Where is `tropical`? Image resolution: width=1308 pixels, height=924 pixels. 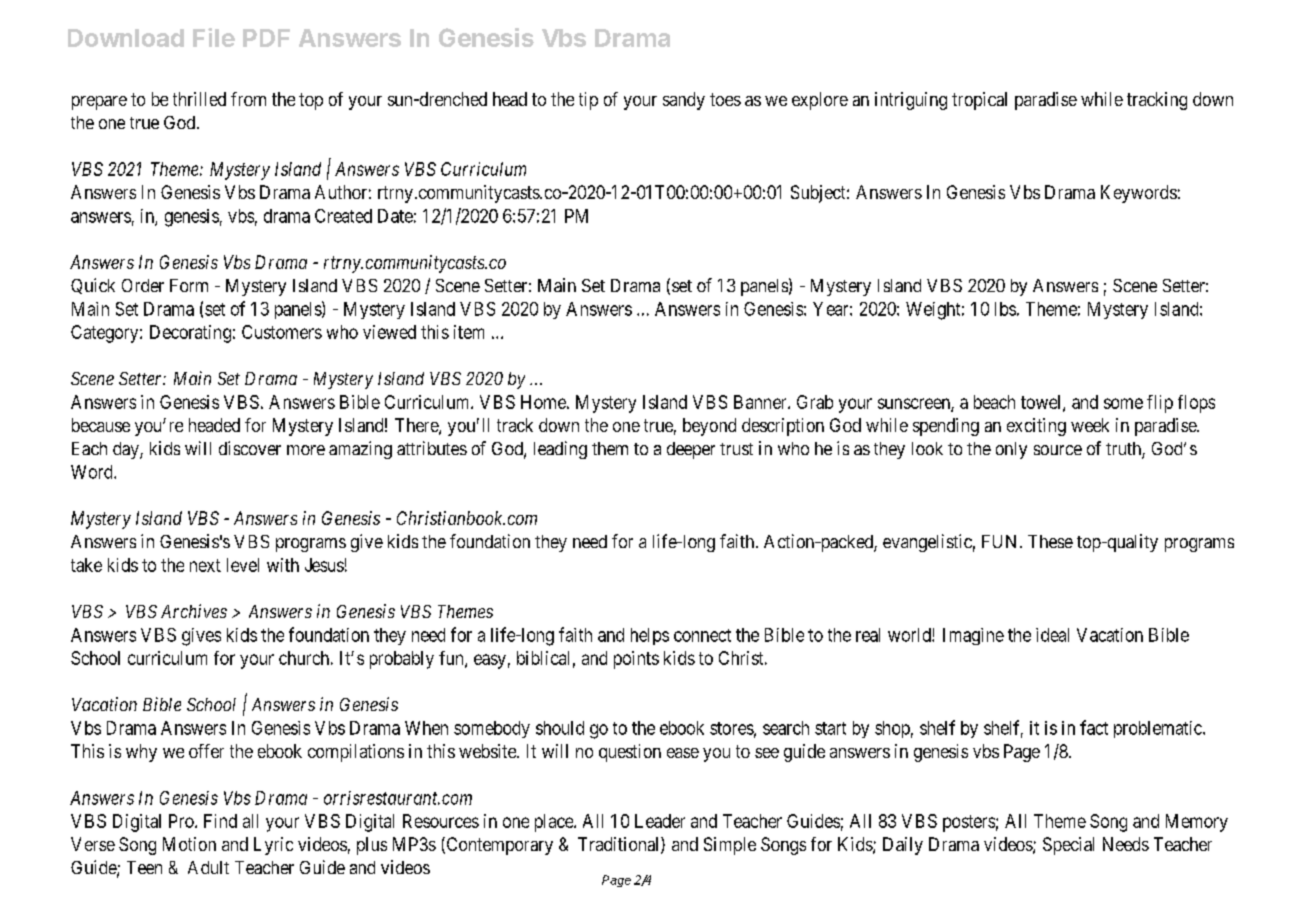
tropical is located at coordinates (979, 101).
